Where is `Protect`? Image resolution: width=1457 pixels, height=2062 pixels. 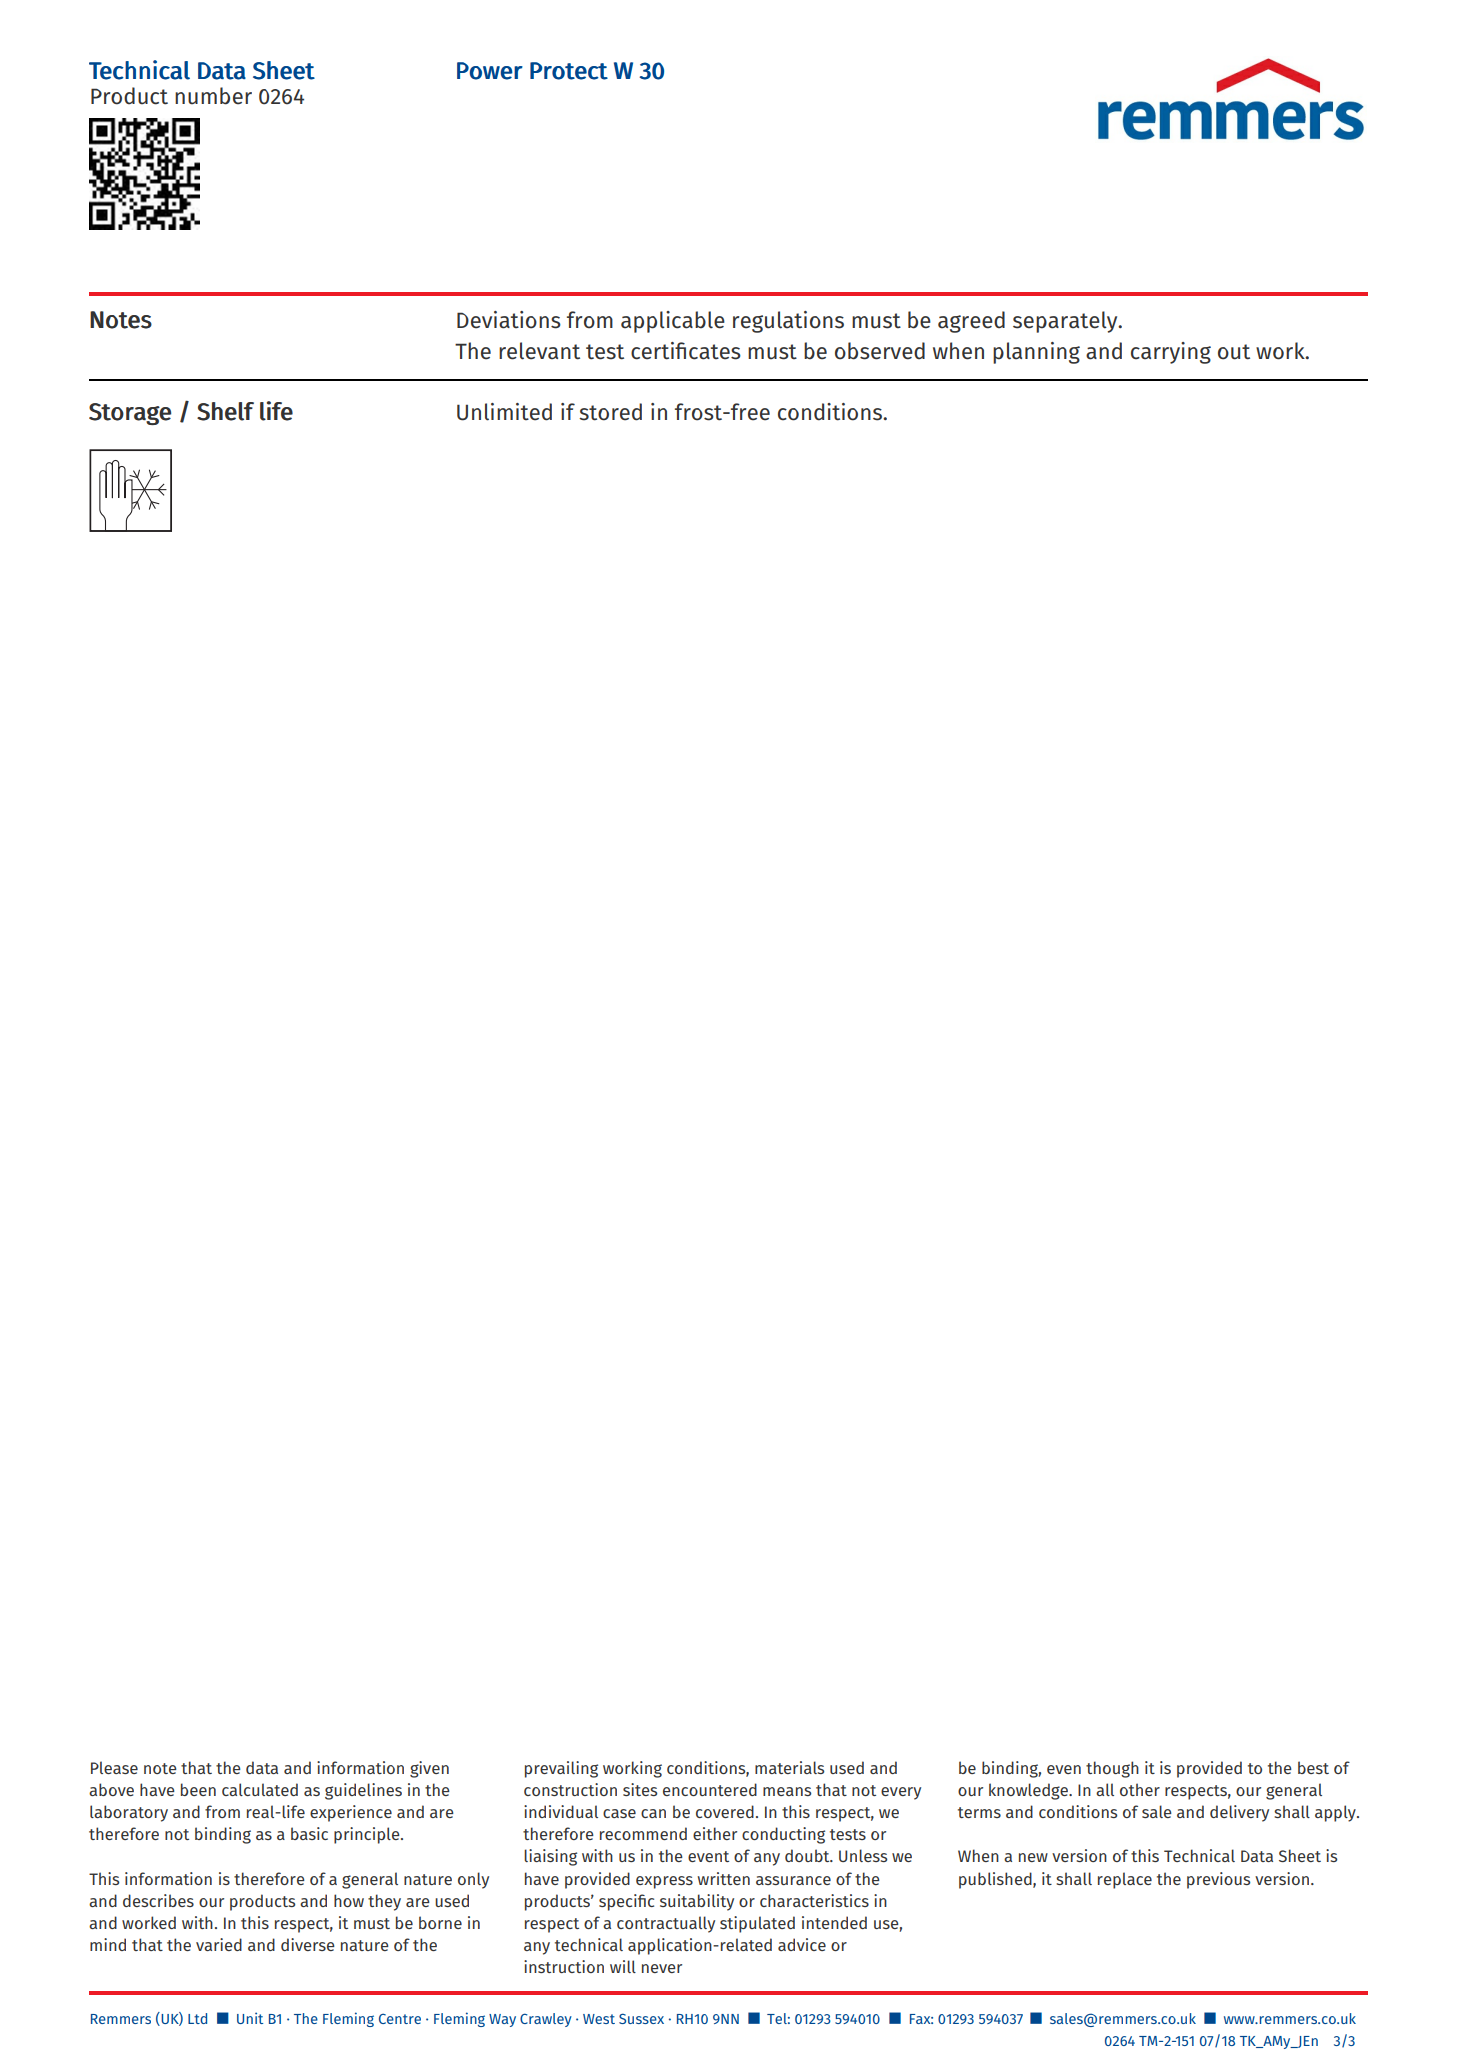
Protect is located at coordinates (569, 71).
